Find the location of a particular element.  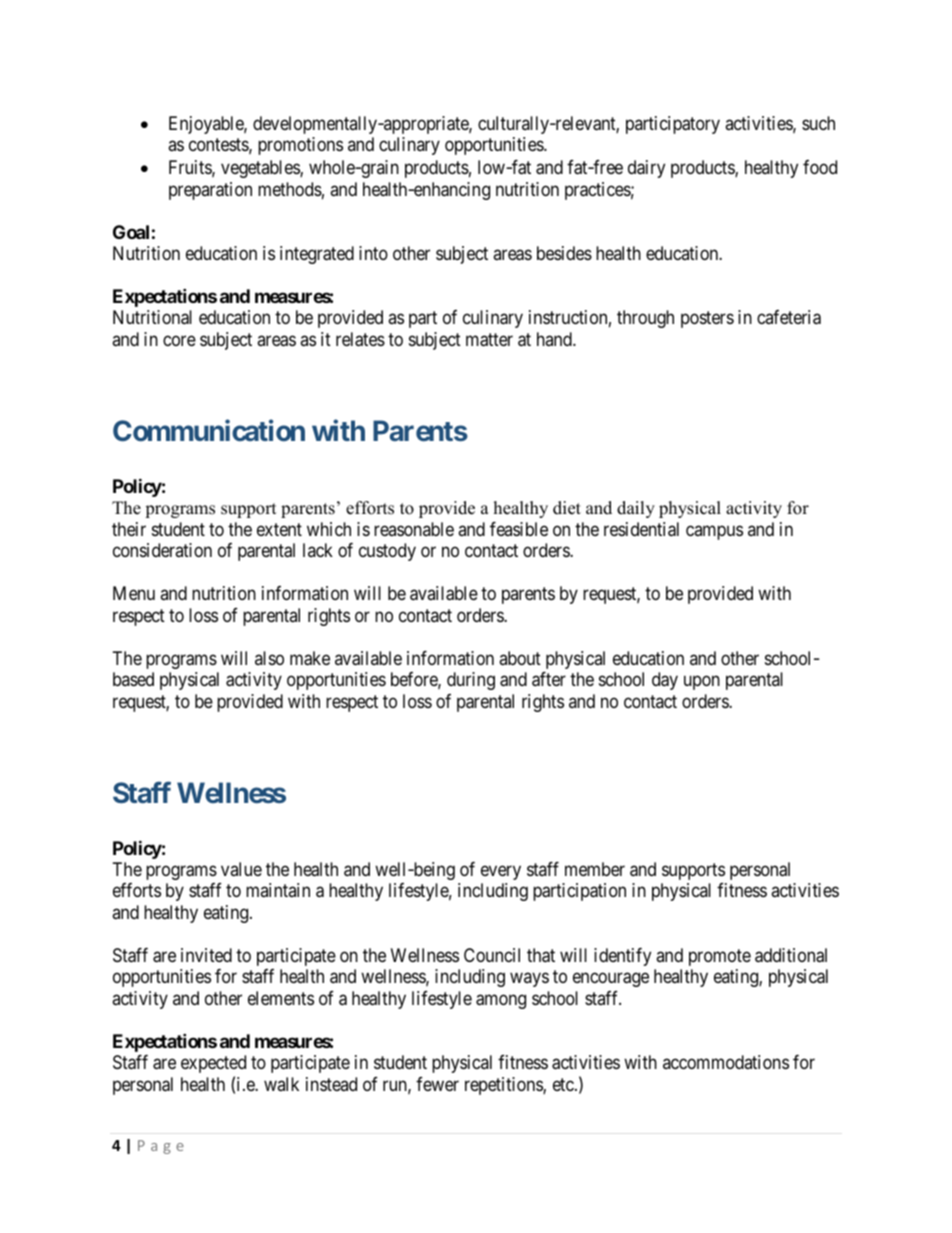

vegetables is located at coordinates (261, 169).
